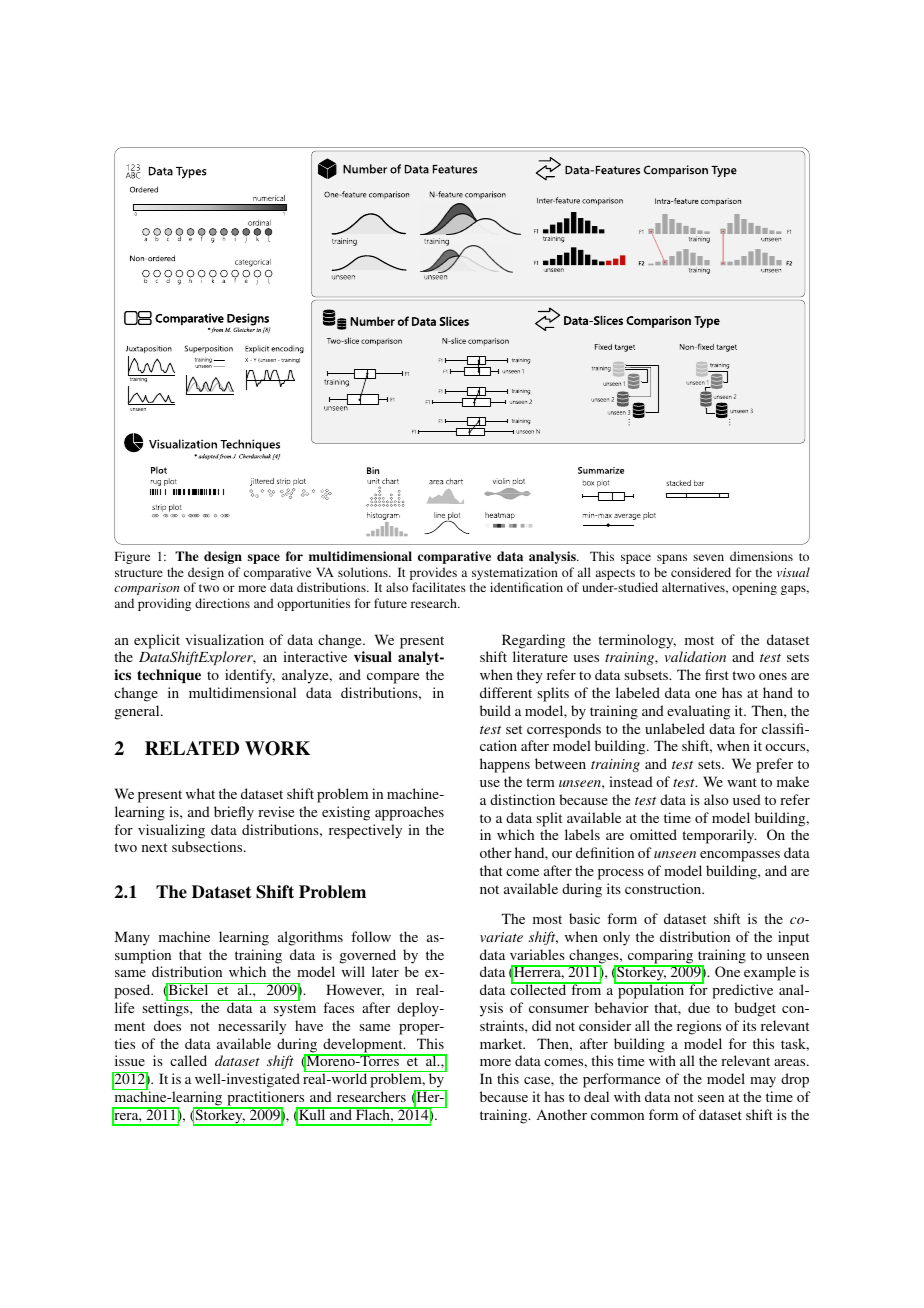 The width and height of the screenshot is (924, 1308). Describe the element at coordinates (188, 1060) in the screenshot. I see `called` at that location.
